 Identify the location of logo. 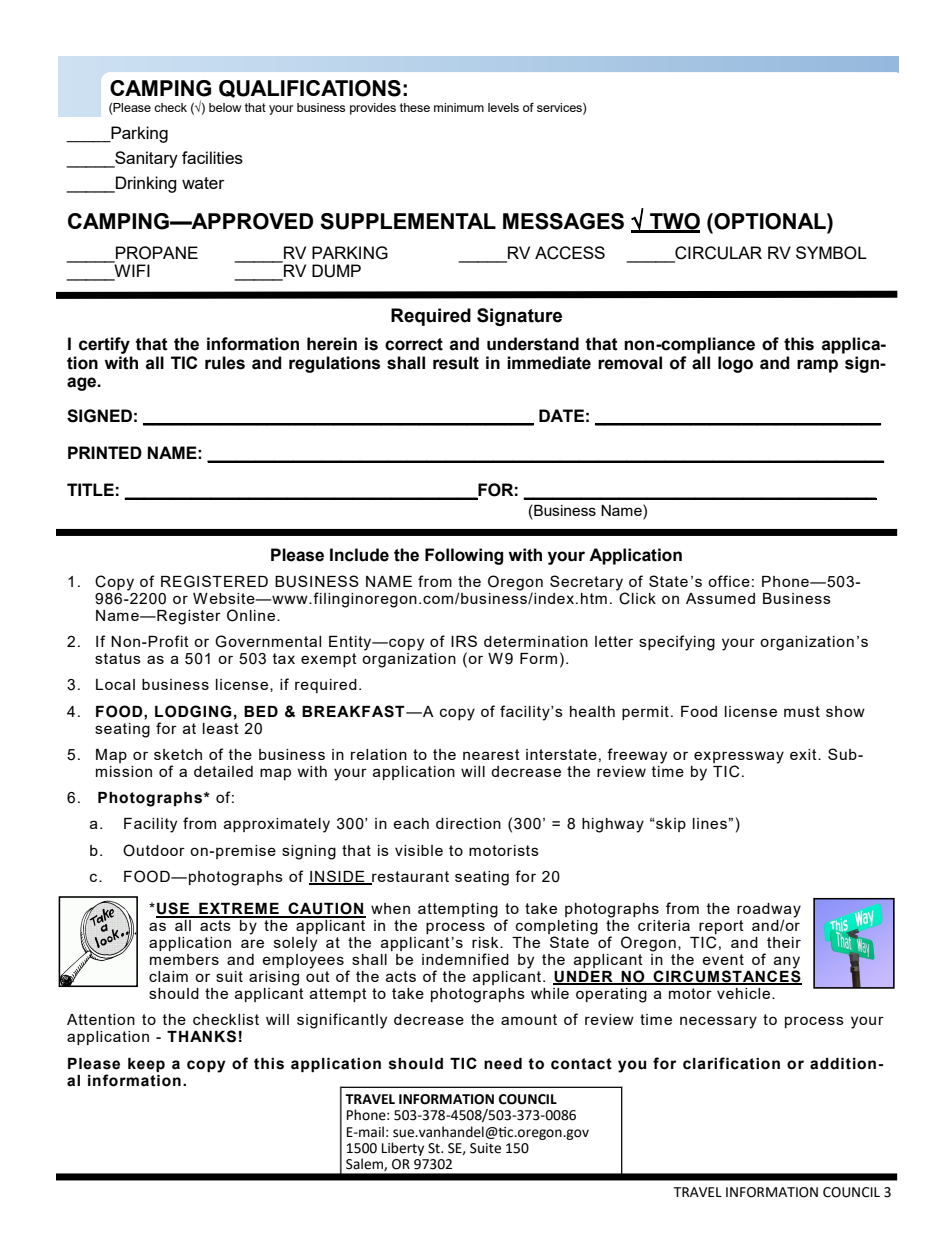
(735, 364).
